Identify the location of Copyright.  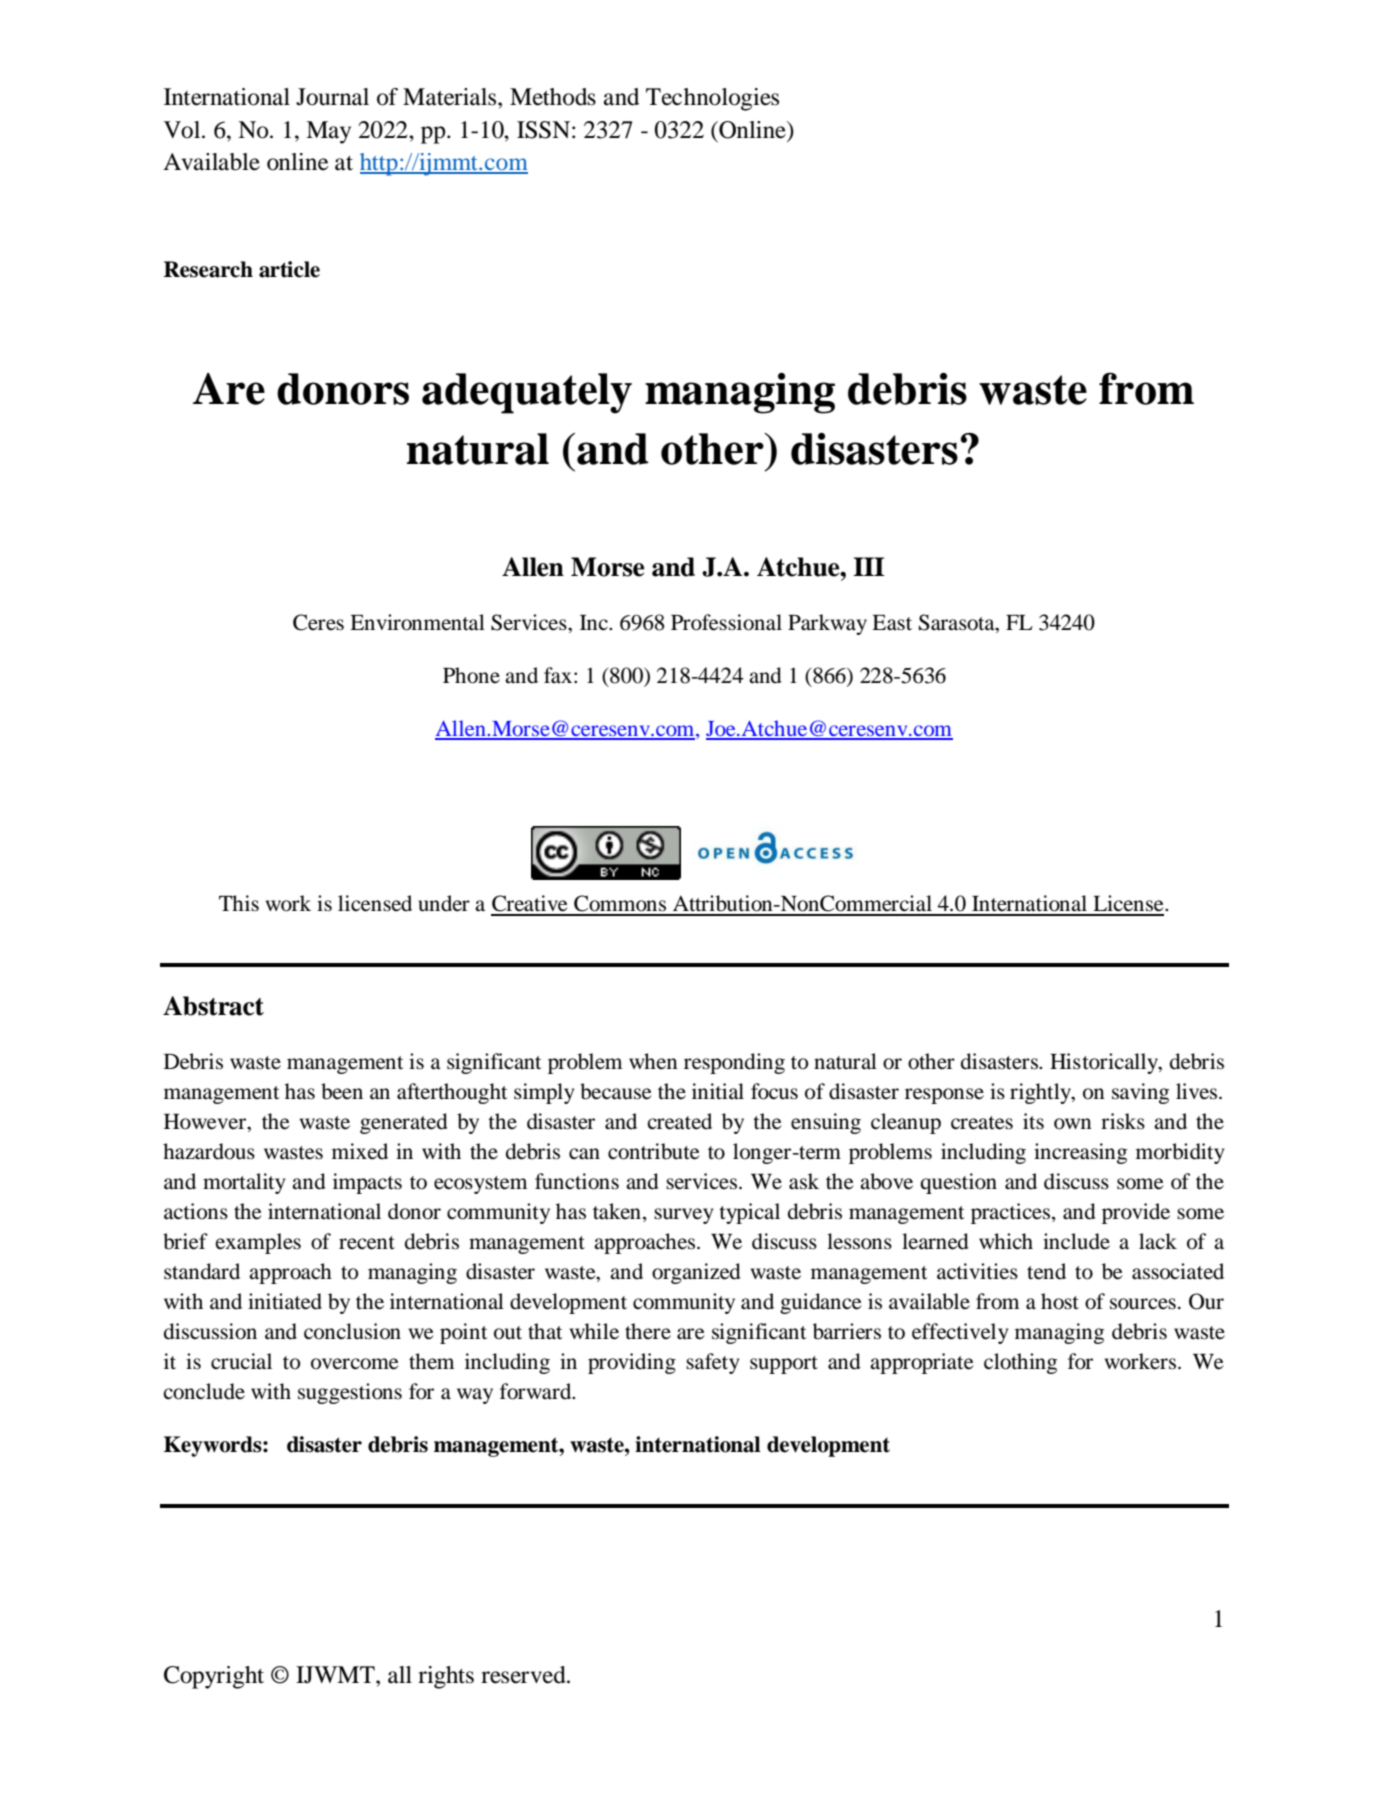
(214, 1677).
